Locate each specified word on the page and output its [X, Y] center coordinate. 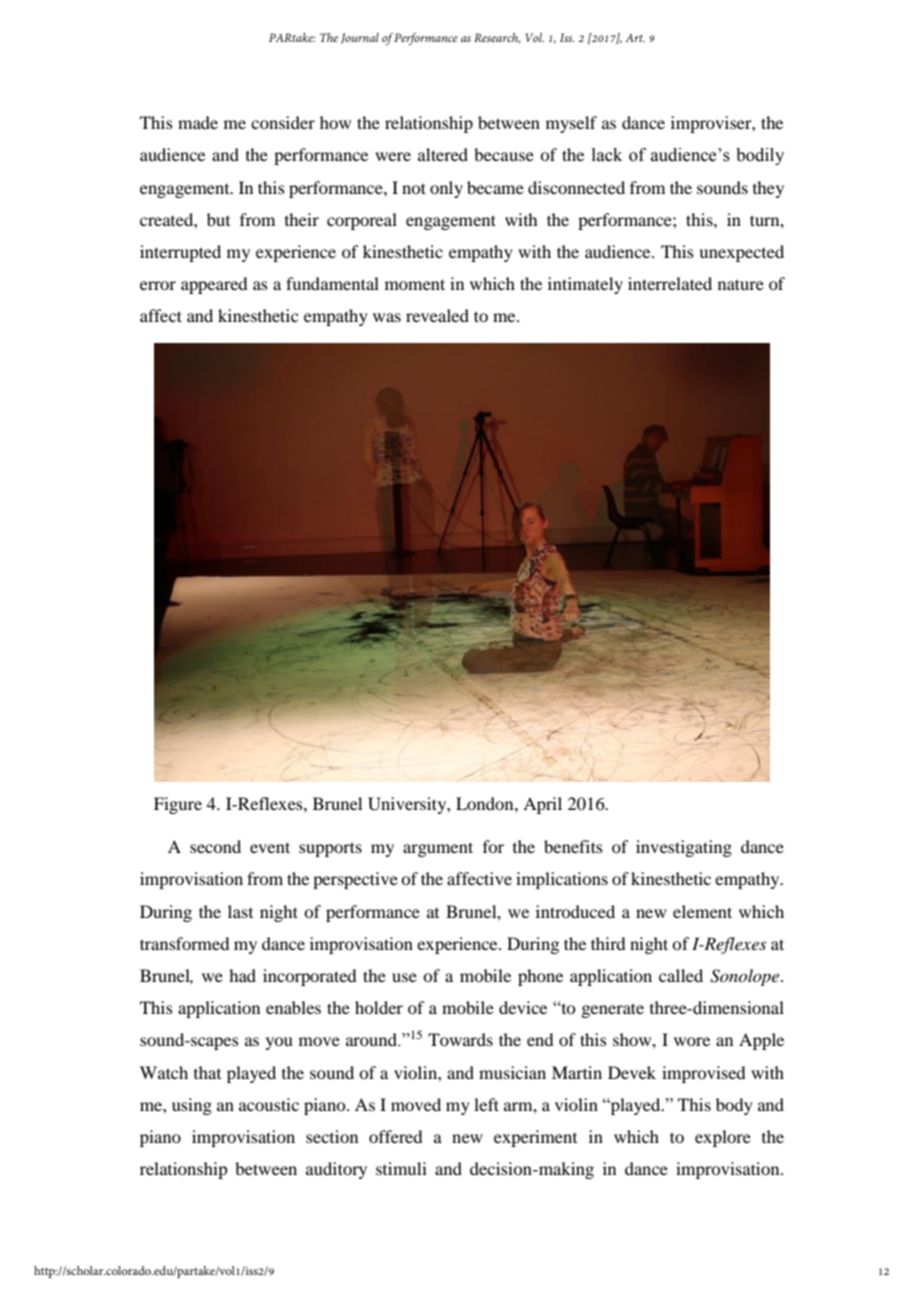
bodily [760, 156]
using [192, 1106]
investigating [684, 848]
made [198, 122]
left [486, 1104]
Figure [178, 805]
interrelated [670, 283]
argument [438, 849]
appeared [214, 285]
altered [443, 154]
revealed [437, 315]
